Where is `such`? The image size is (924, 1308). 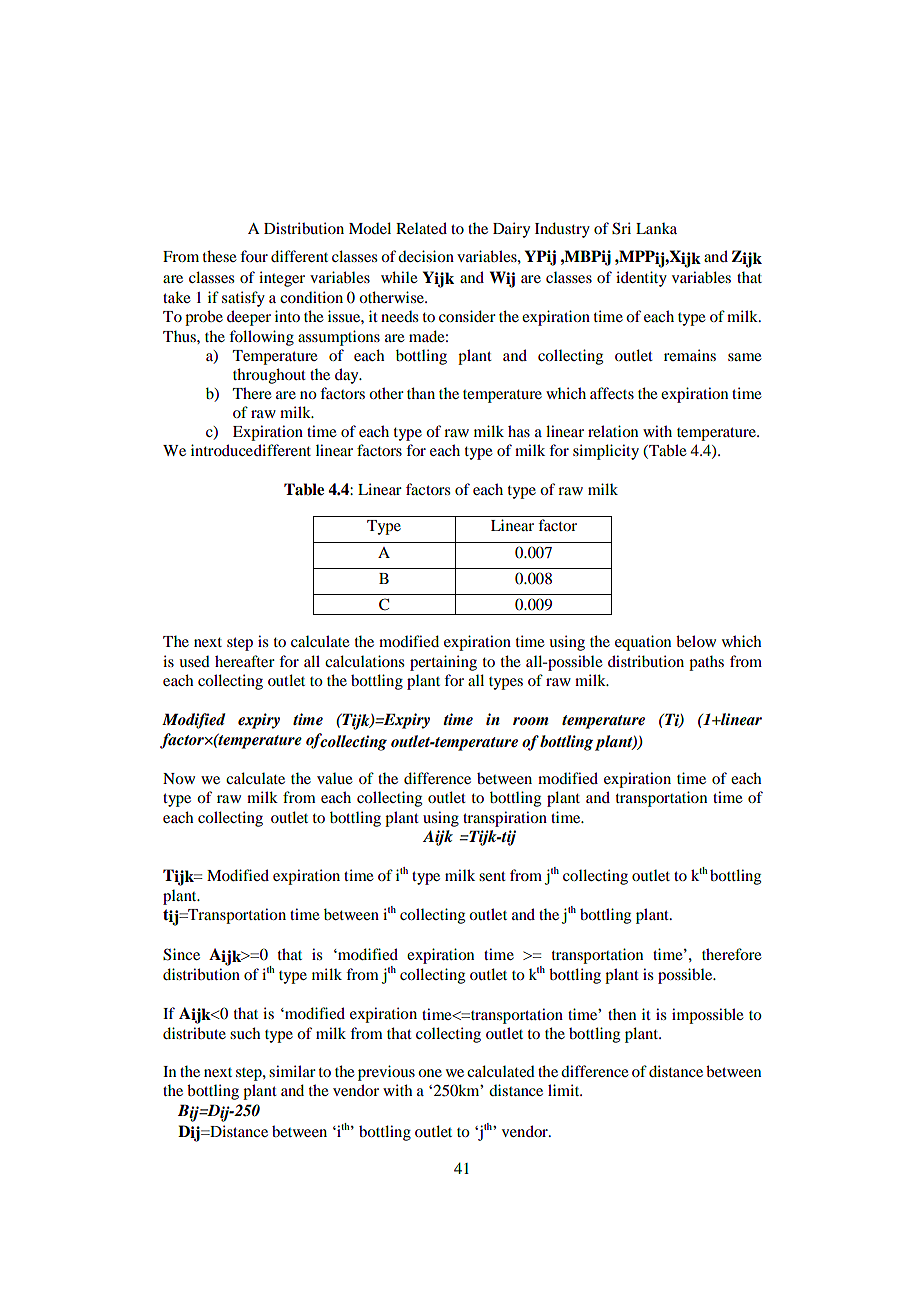
such is located at coordinates (245, 1033).
